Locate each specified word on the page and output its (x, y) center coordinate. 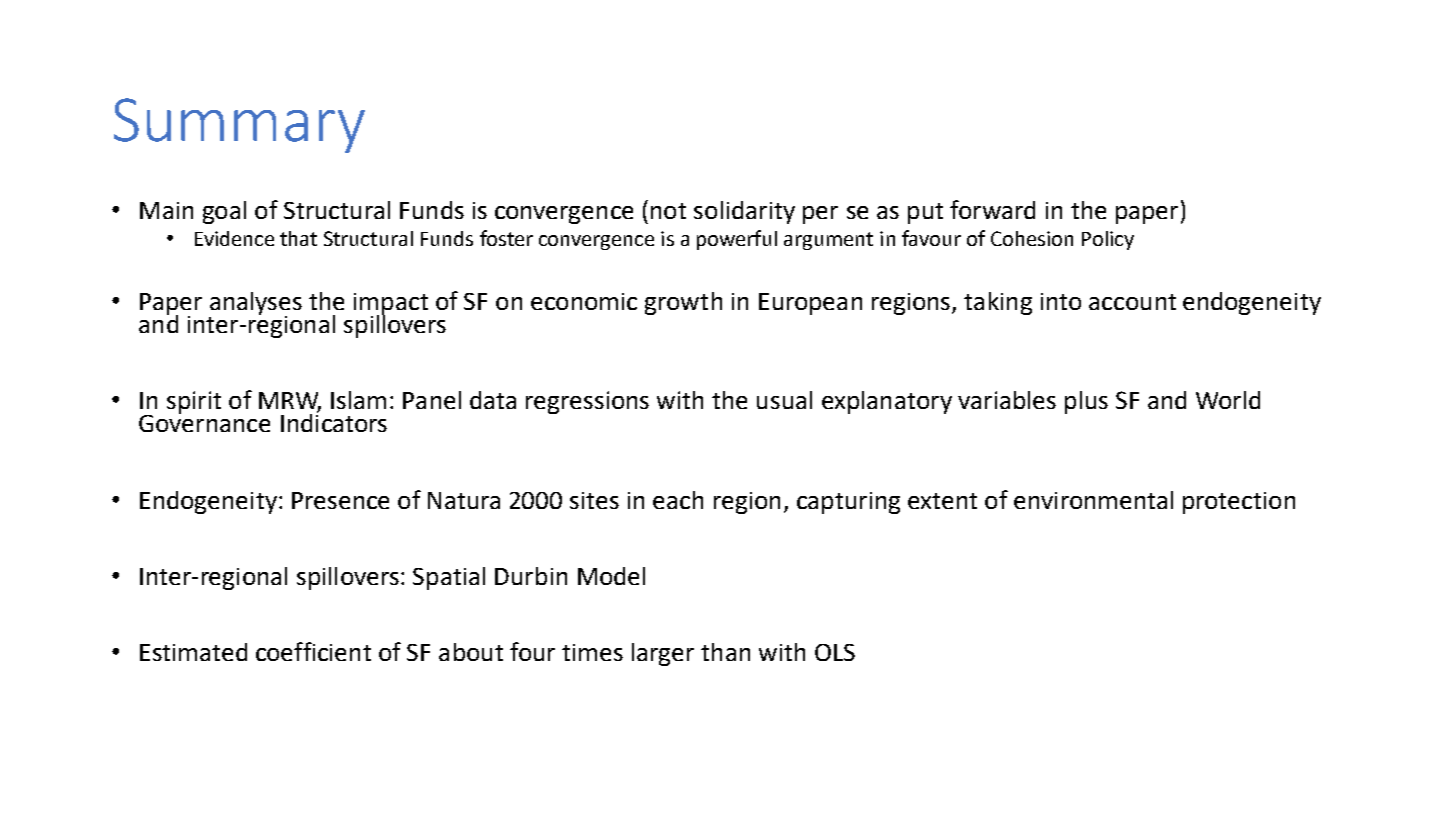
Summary (239, 125)
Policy (1108, 240)
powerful (737, 240)
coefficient (313, 651)
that (298, 238)
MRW (290, 402)
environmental (1093, 500)
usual (784, 400)
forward (992, 209)
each (678, 500)
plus (1086, 402)
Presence (340, 500)
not (668, 211)
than (725, 652)
